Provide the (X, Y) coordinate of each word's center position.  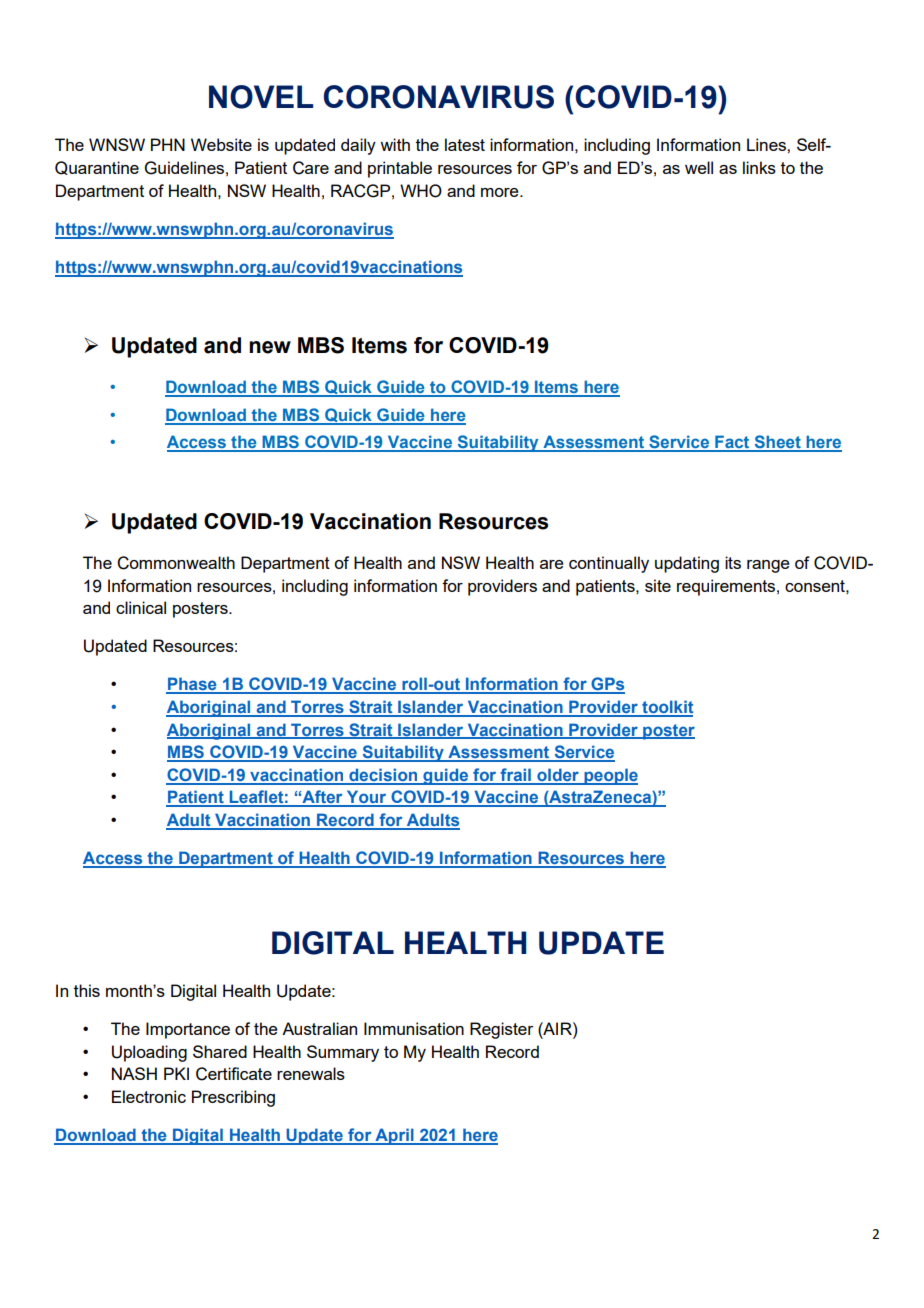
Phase (192, 685)
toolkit (666, 708)
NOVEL (261, 97)
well (699, 167)
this (87, 990)
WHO (421, 191)
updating (687, 564)
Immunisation (414, 1028)
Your (367, 798)
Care (311, 168)
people (610, 776)
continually (609, 564)
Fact (732, 443)
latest (465, 144)
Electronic (149, 1096)
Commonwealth (176, 563)
